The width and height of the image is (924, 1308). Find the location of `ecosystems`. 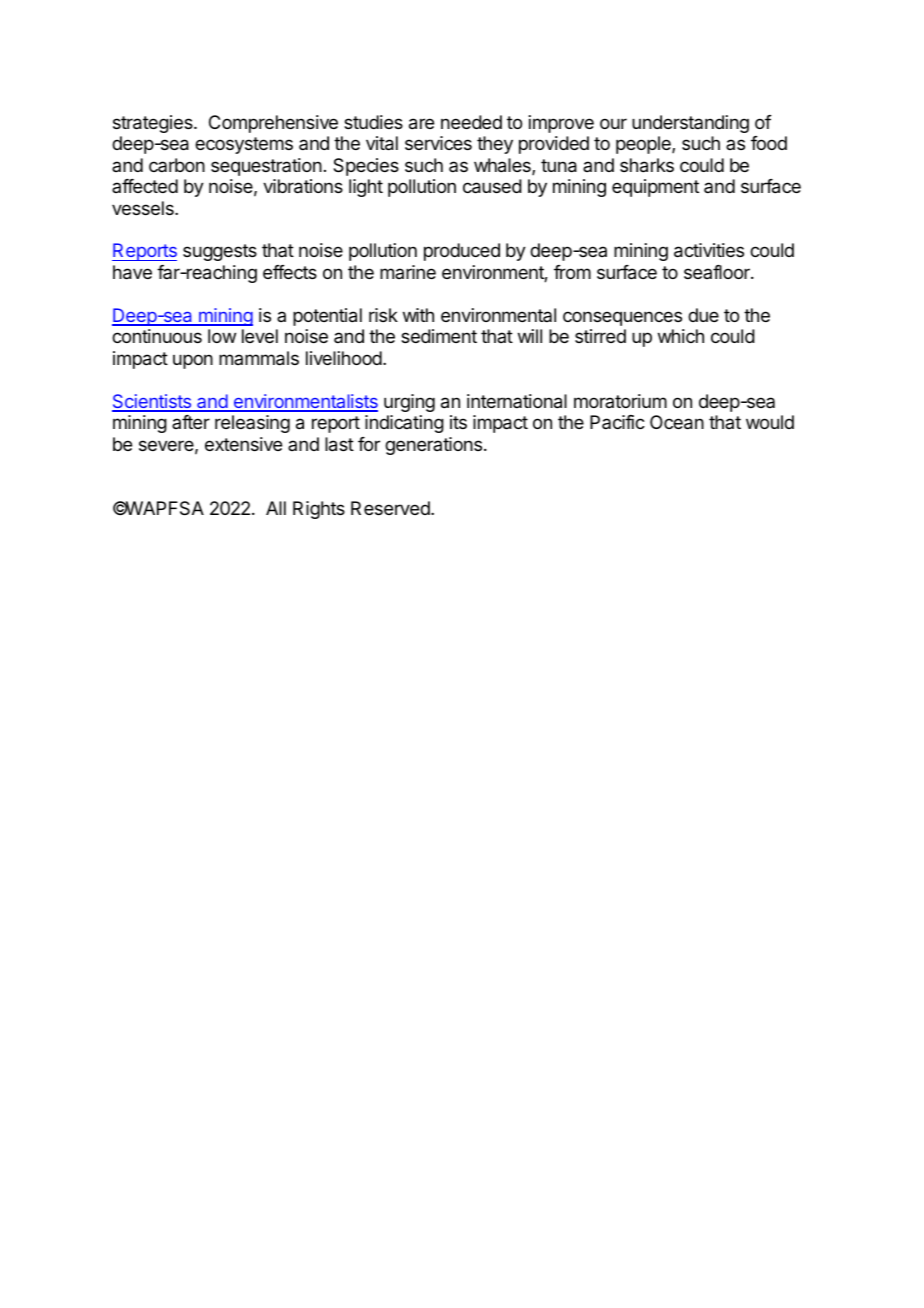

ecosystems is located at coordinates (244, 145).
